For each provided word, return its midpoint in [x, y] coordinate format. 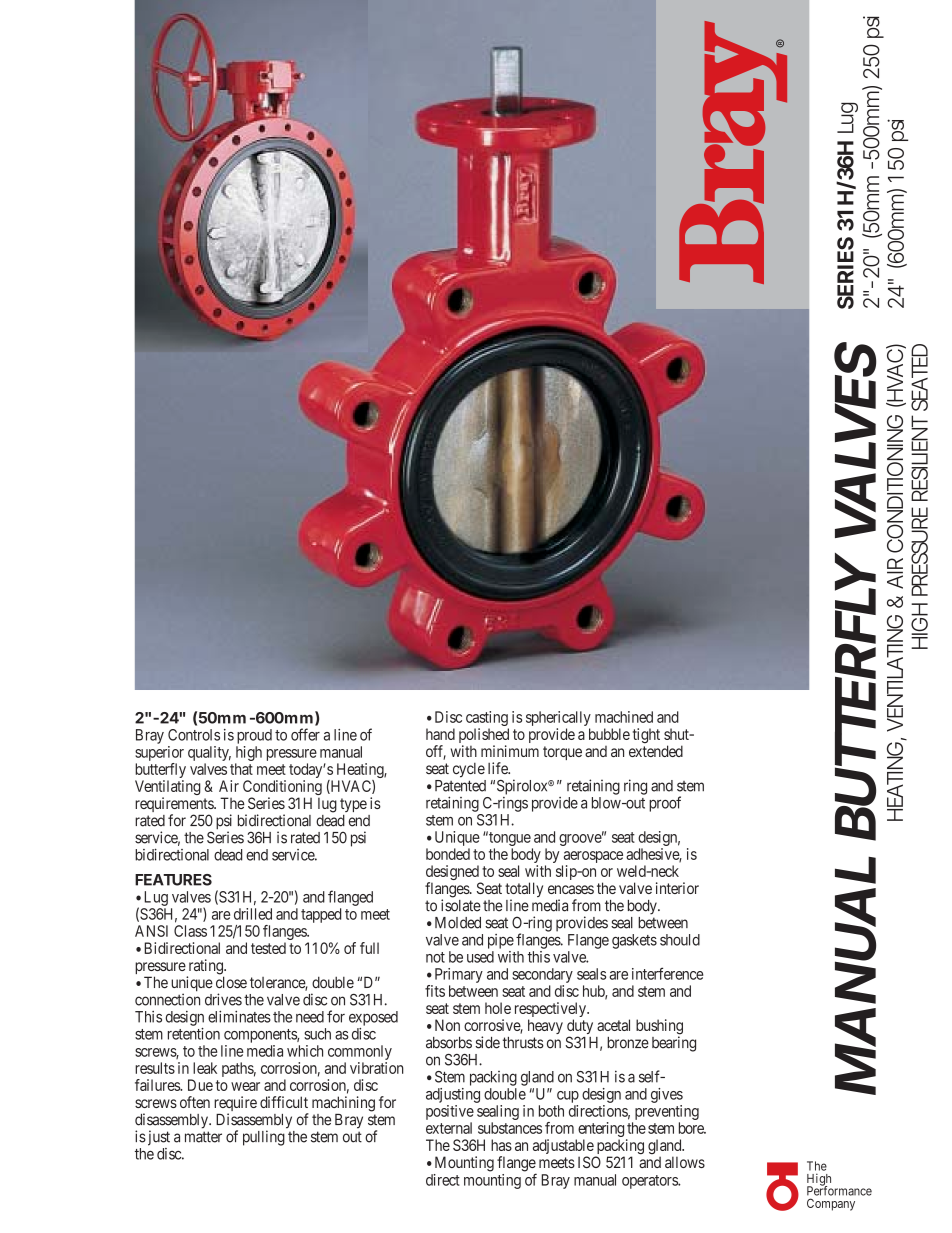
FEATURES [173, 880]
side [487, 1042]
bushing [659, 1028]
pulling [264, 1138]
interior [677, 888]
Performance [839, 1190]
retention [194, 1034]
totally [524, 891]
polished [484, 737]
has [501, 1145]
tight [646, 735]
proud [254, 736]
